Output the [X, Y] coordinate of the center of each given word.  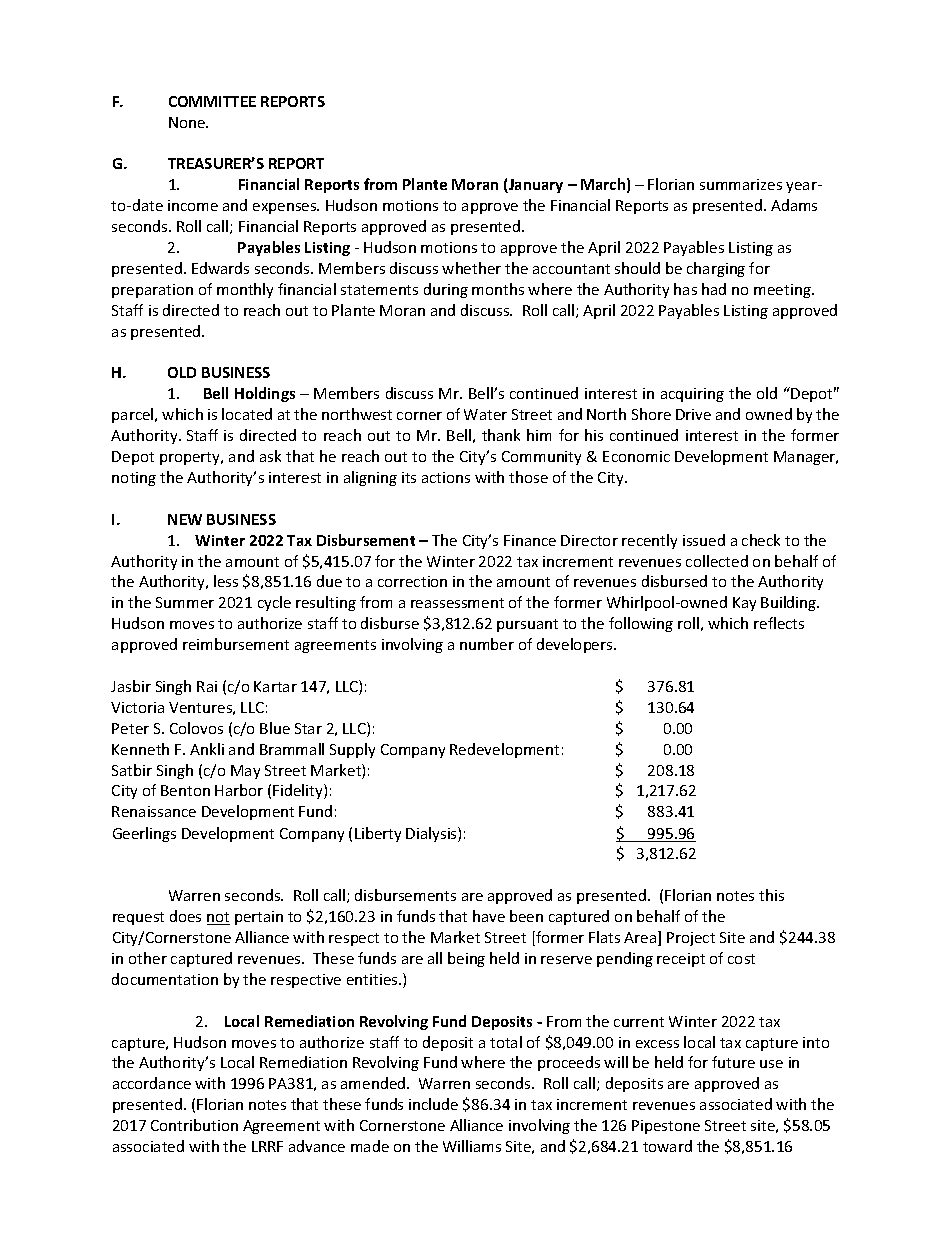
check [761, 540]
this [771, 895]
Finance [530, 540]
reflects [779, 623]
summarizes [741, 184]
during [446, 290]
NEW [185, 519]
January [535, 186]
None [188, 122]
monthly [245, 290]
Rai [207, 686]
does [185, 916]
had [714, 289]
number [487, 644]
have [489, 916]
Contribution [194, 1125]
